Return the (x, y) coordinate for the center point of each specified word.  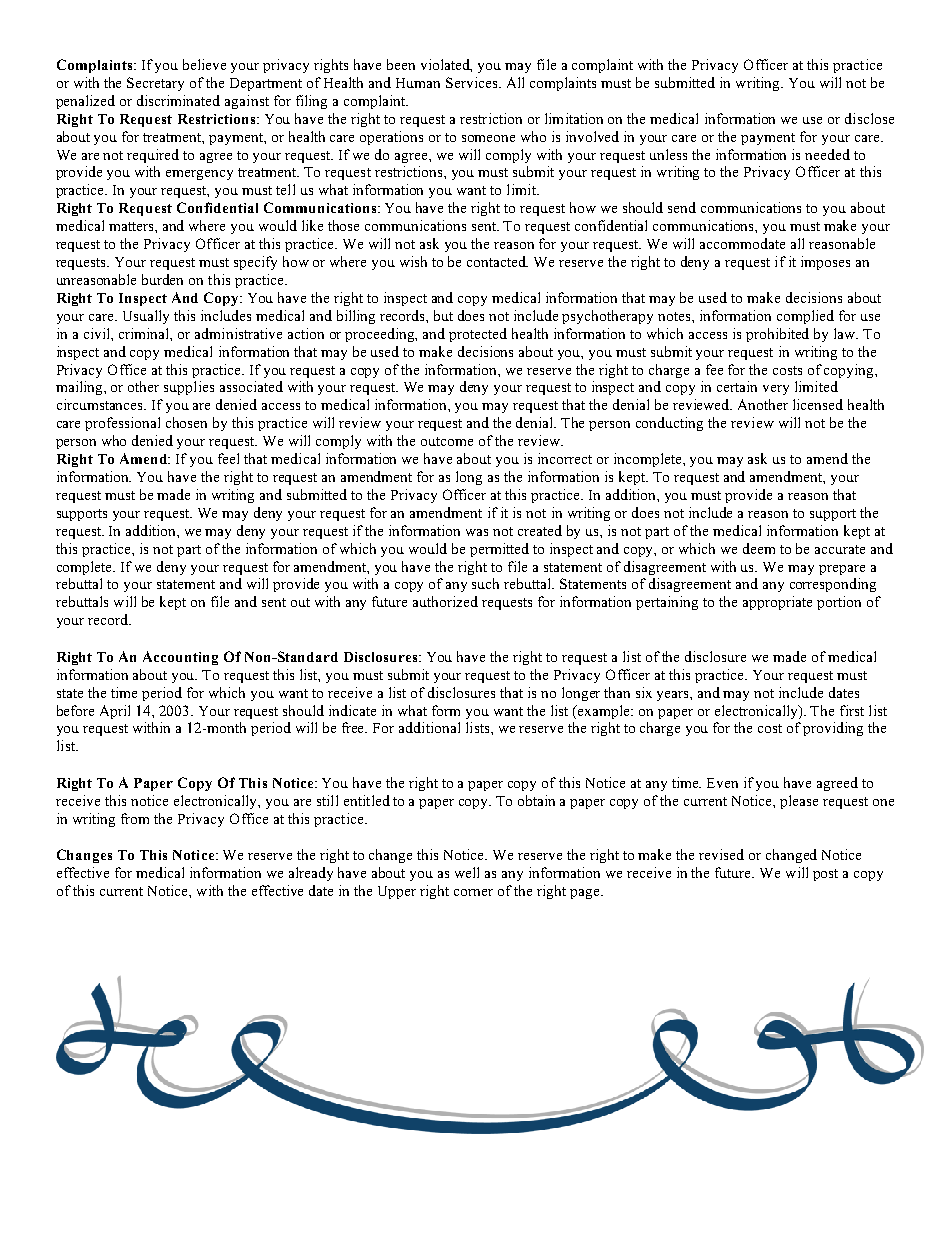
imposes (825, 263)
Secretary (155, 84)
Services (473, 82)
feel (228, 458)
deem (759, 548)
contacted (497, 261)
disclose (869, 118)
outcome (447, 441)
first (852, 710)
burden (162, 279)
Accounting (180, 658)
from (135, 818)
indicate (352, 710)
